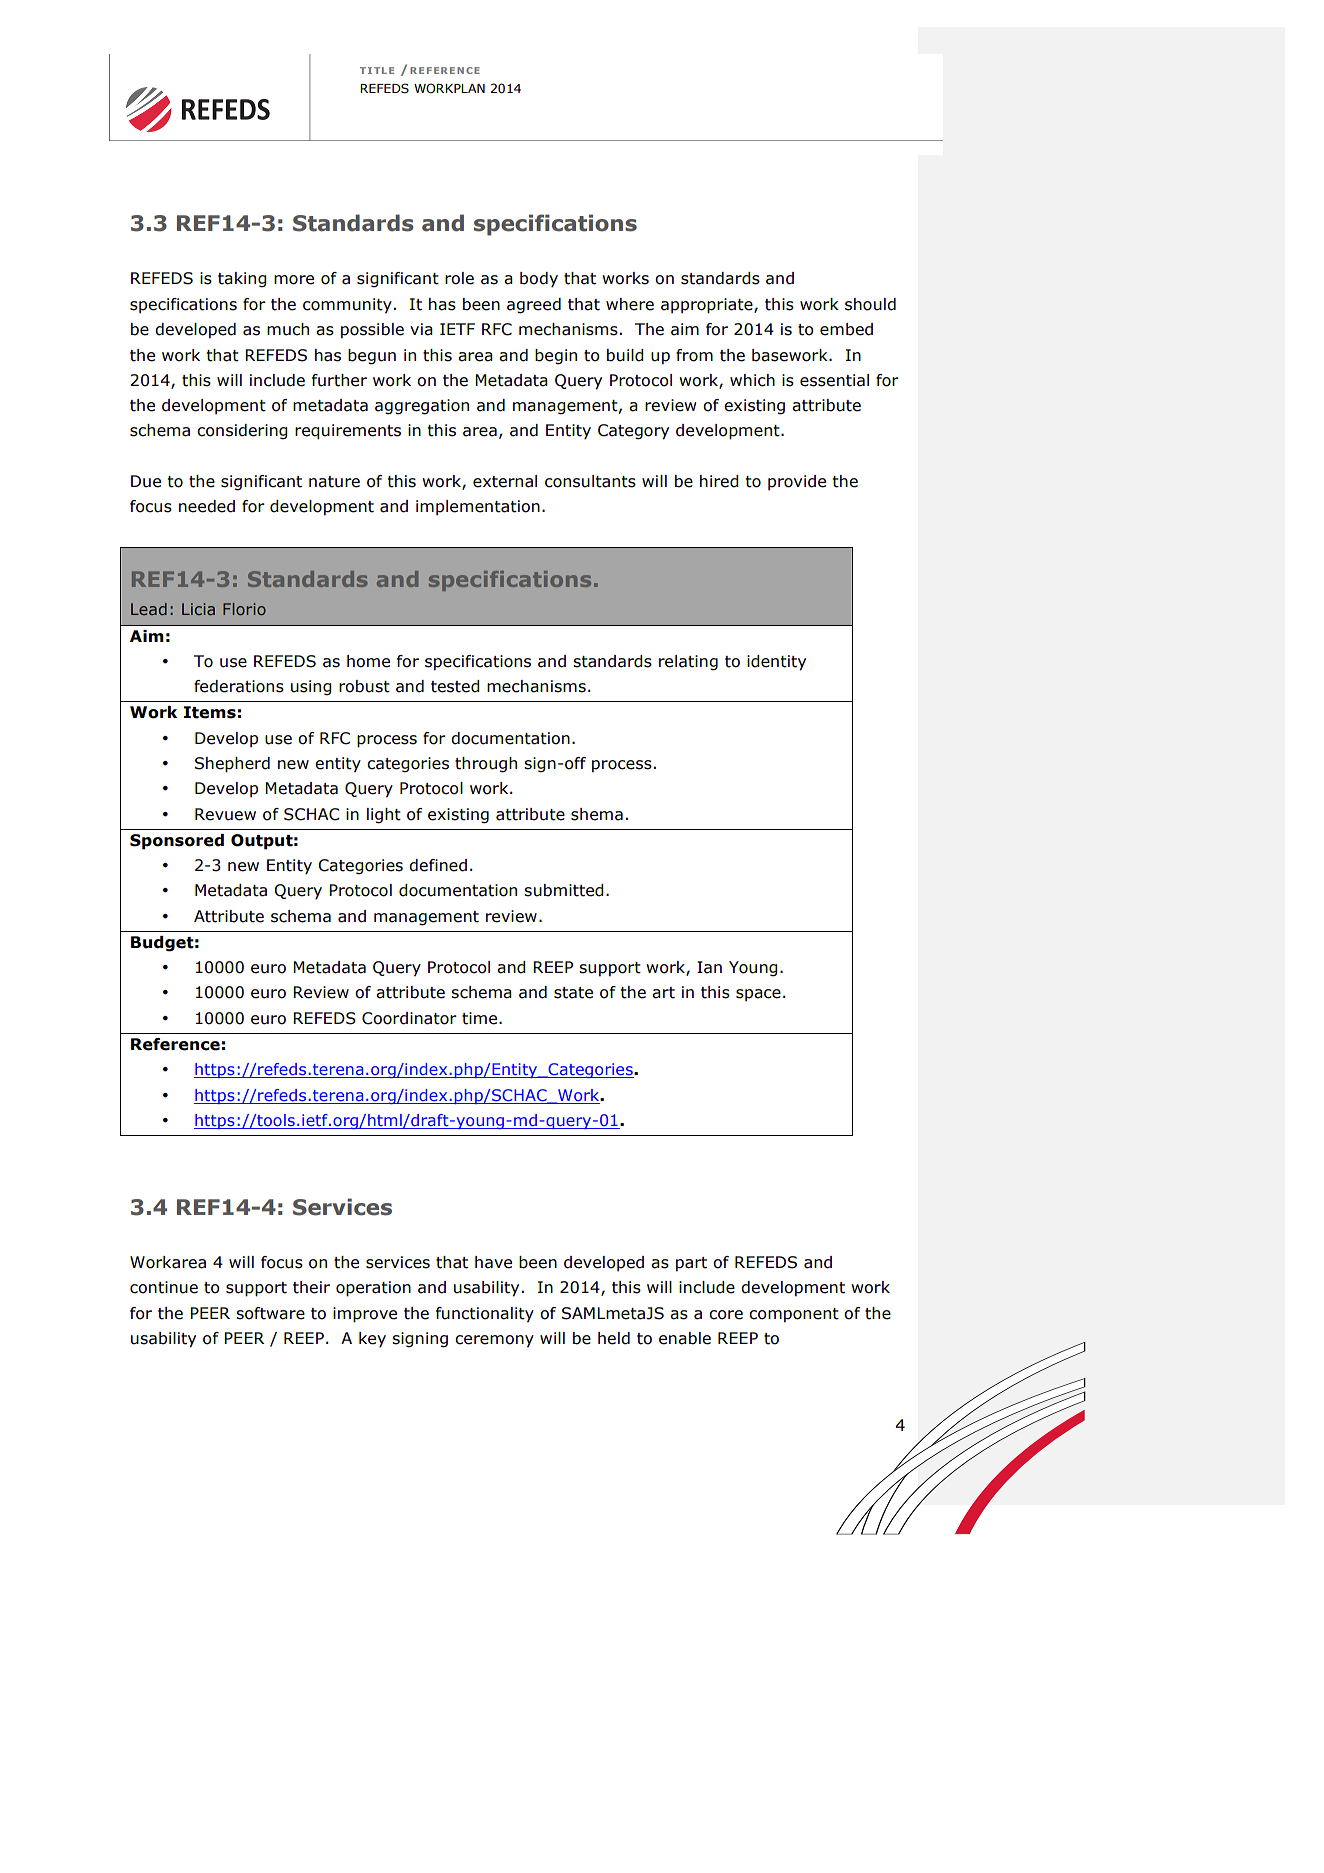 The width and height of the page is (1324, 1873). I want to click on space, so click(758, 995).
